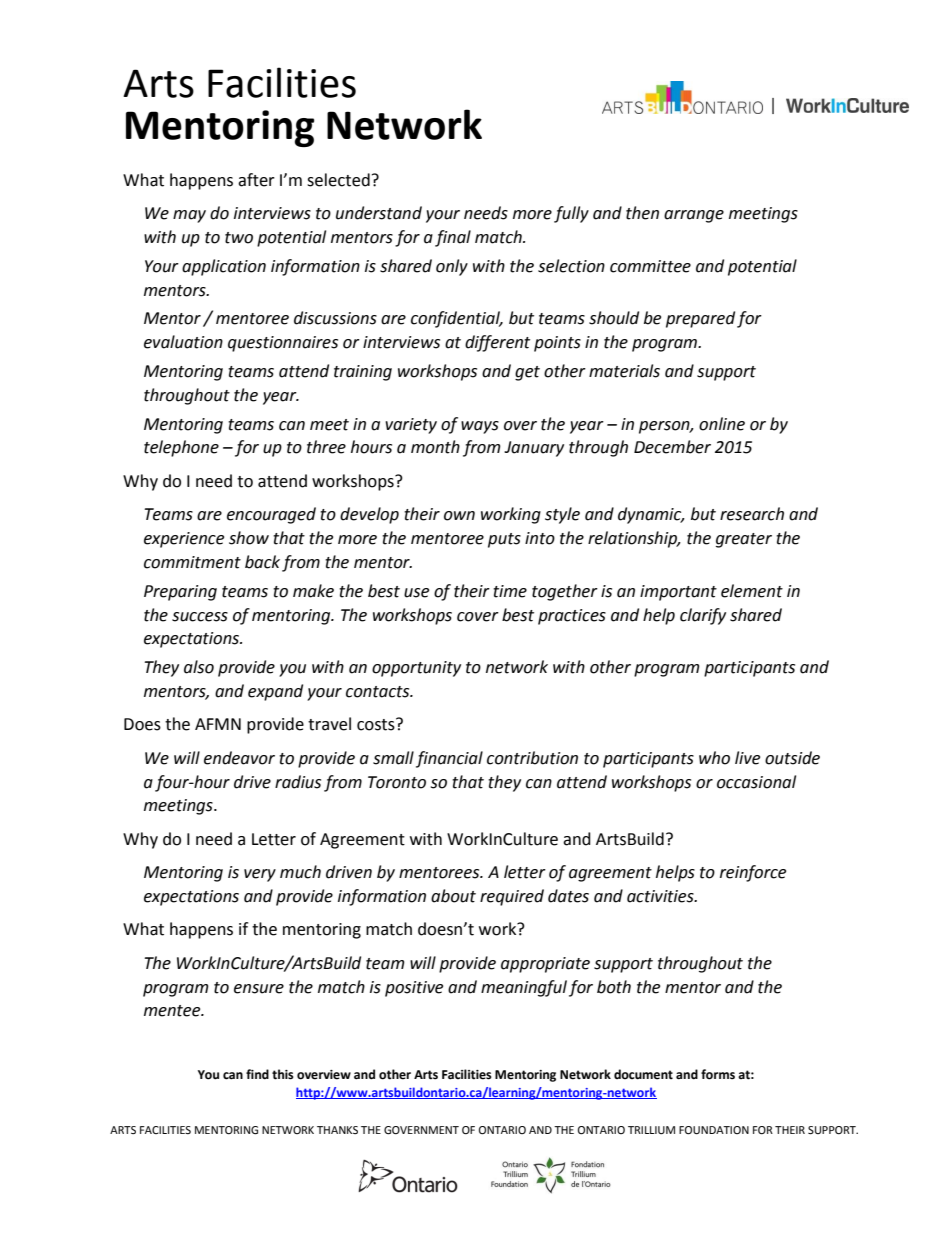  Describe the element at coordinates (480, 427) in the screenshot. I see `ways` at that location.
